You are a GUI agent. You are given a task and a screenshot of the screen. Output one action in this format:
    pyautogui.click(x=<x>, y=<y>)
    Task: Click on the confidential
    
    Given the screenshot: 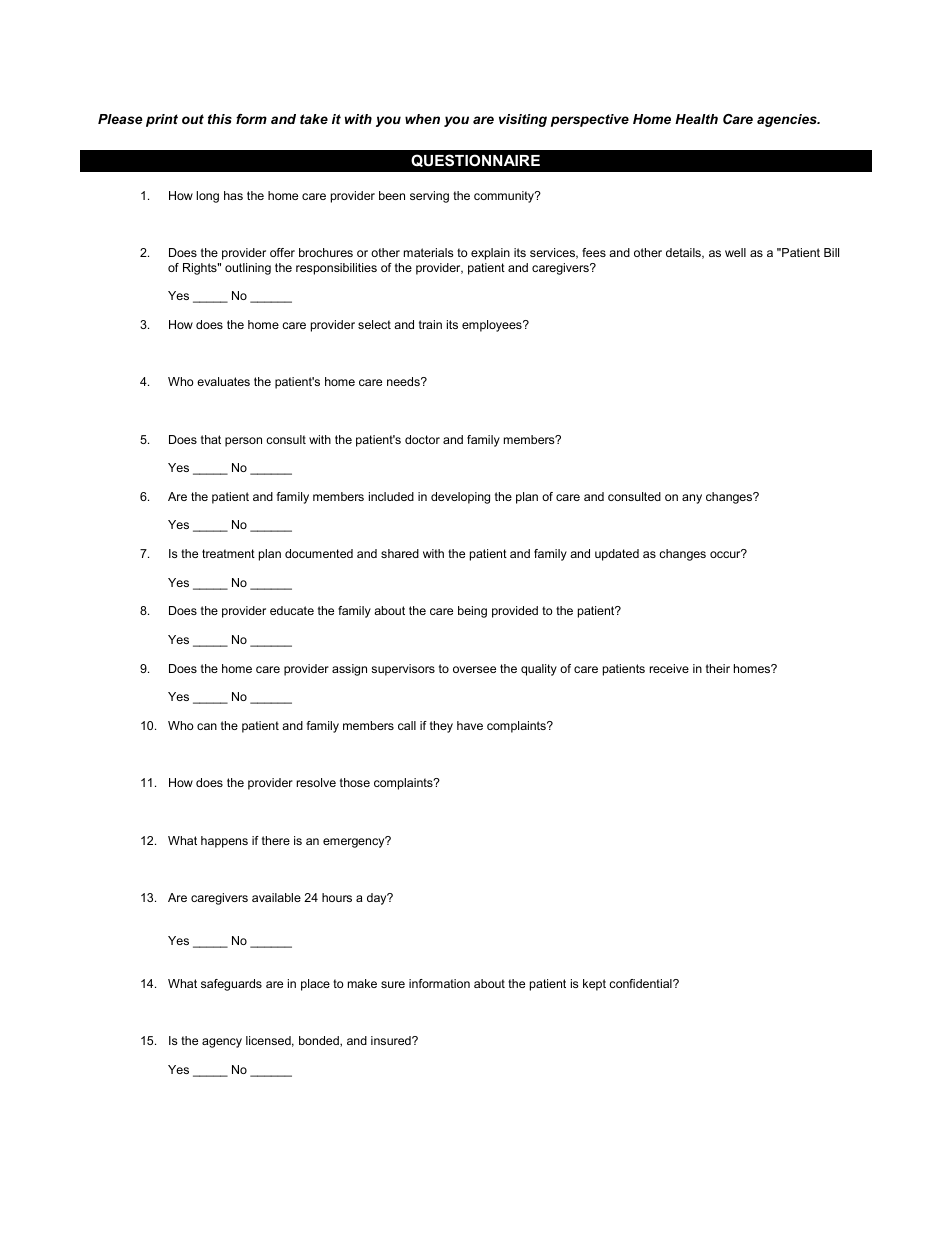 What is the action you would take?
    pyautogui.click(x=641, y=983)
